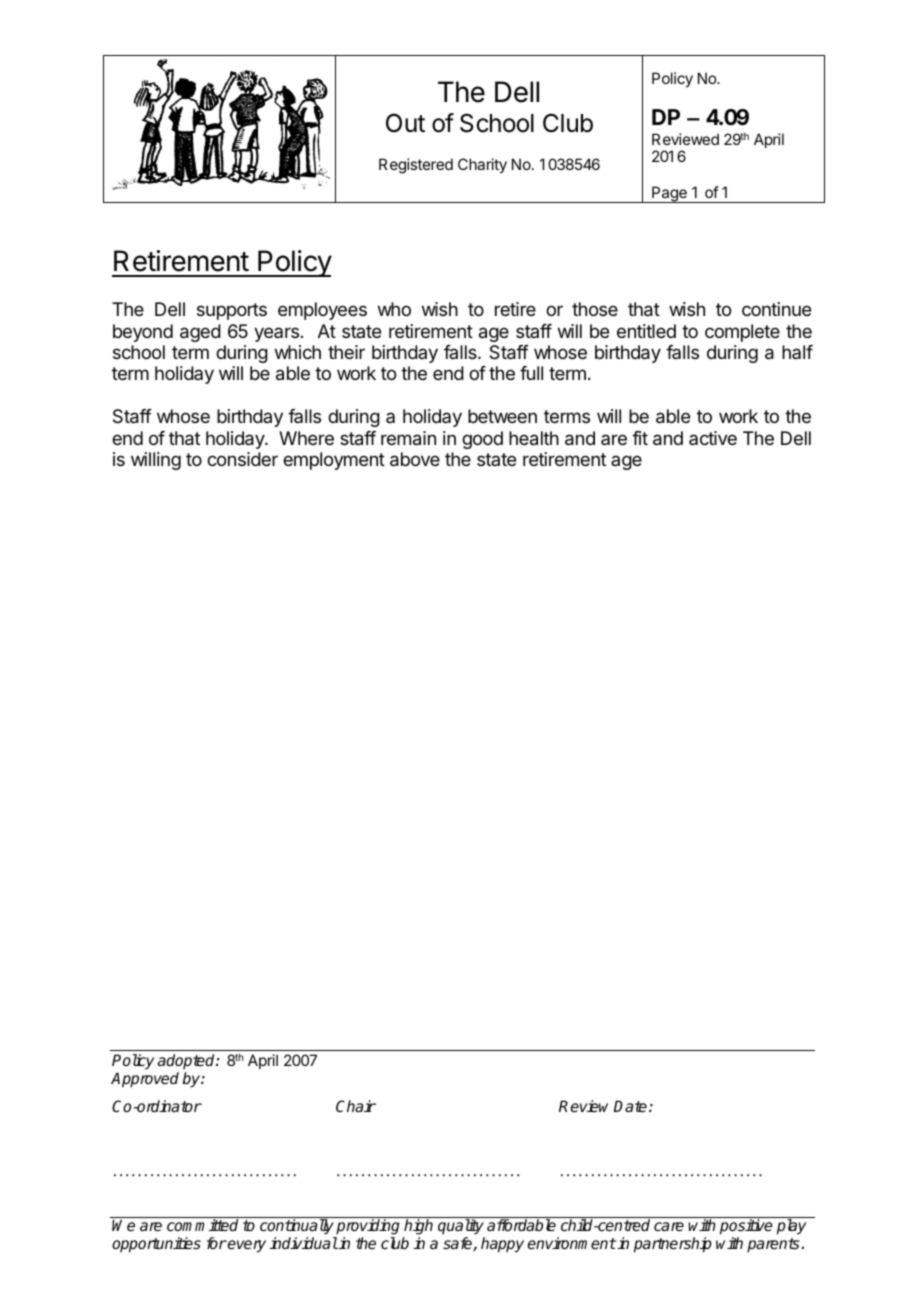 This document has width=924, height=1308. What do you see at coordinates (482, 165) in the document?
I see `Charity` at bounding box center [482, 165].
